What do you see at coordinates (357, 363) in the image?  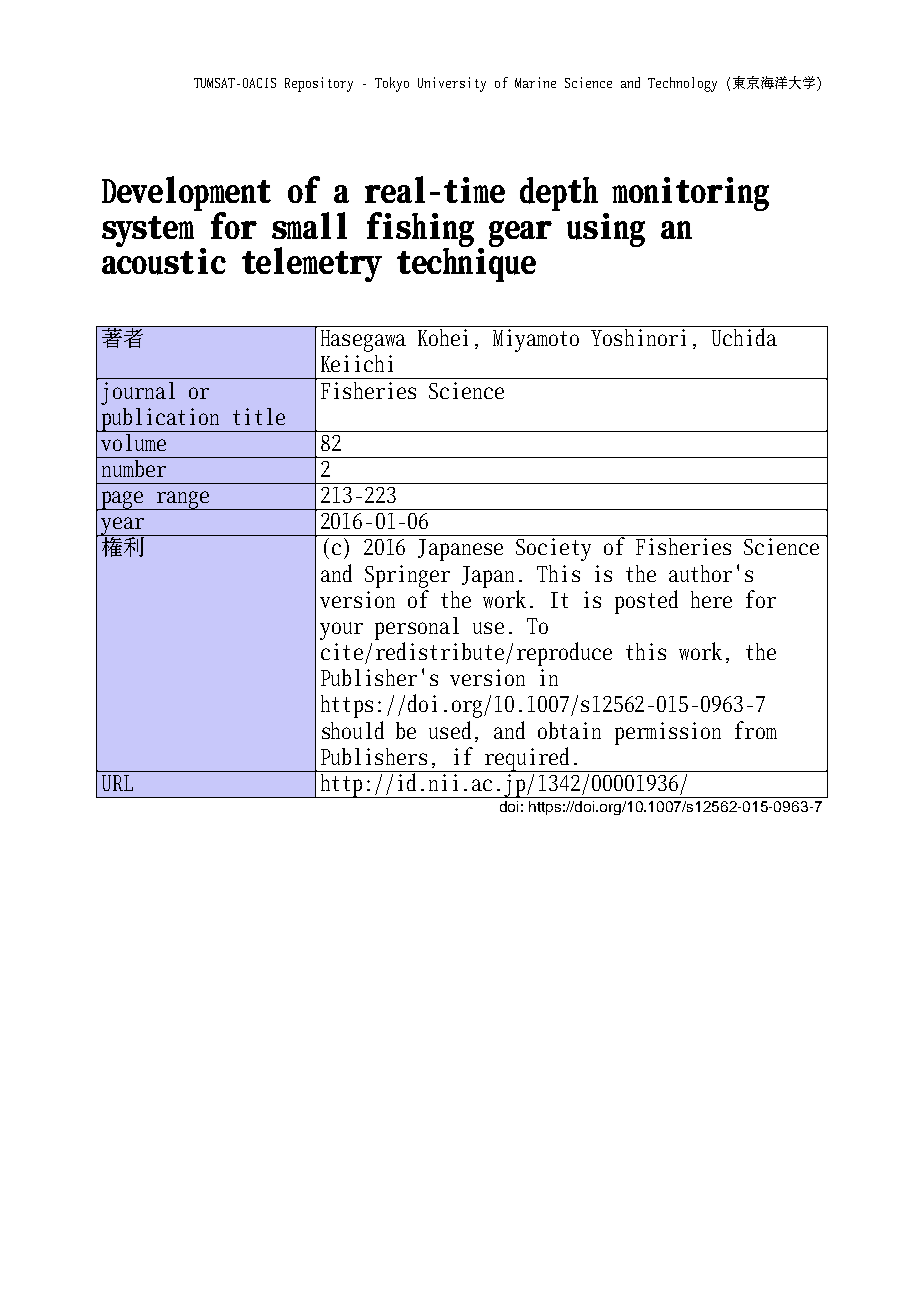 I see `Keiichi` at bounding box center [357, 363].
